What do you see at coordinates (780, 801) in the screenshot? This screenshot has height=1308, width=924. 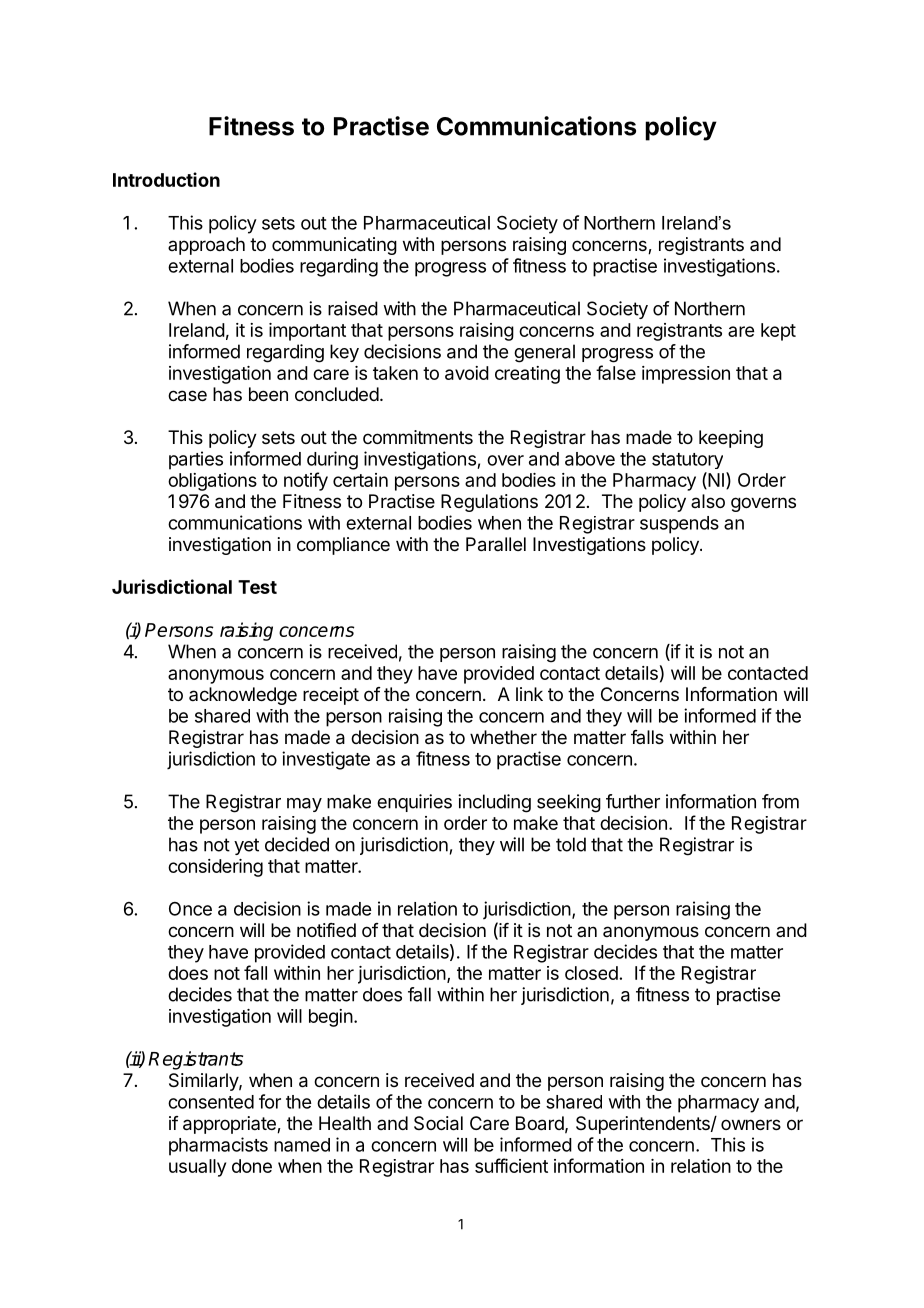 I see `from` at bounding box center [780, 801].
